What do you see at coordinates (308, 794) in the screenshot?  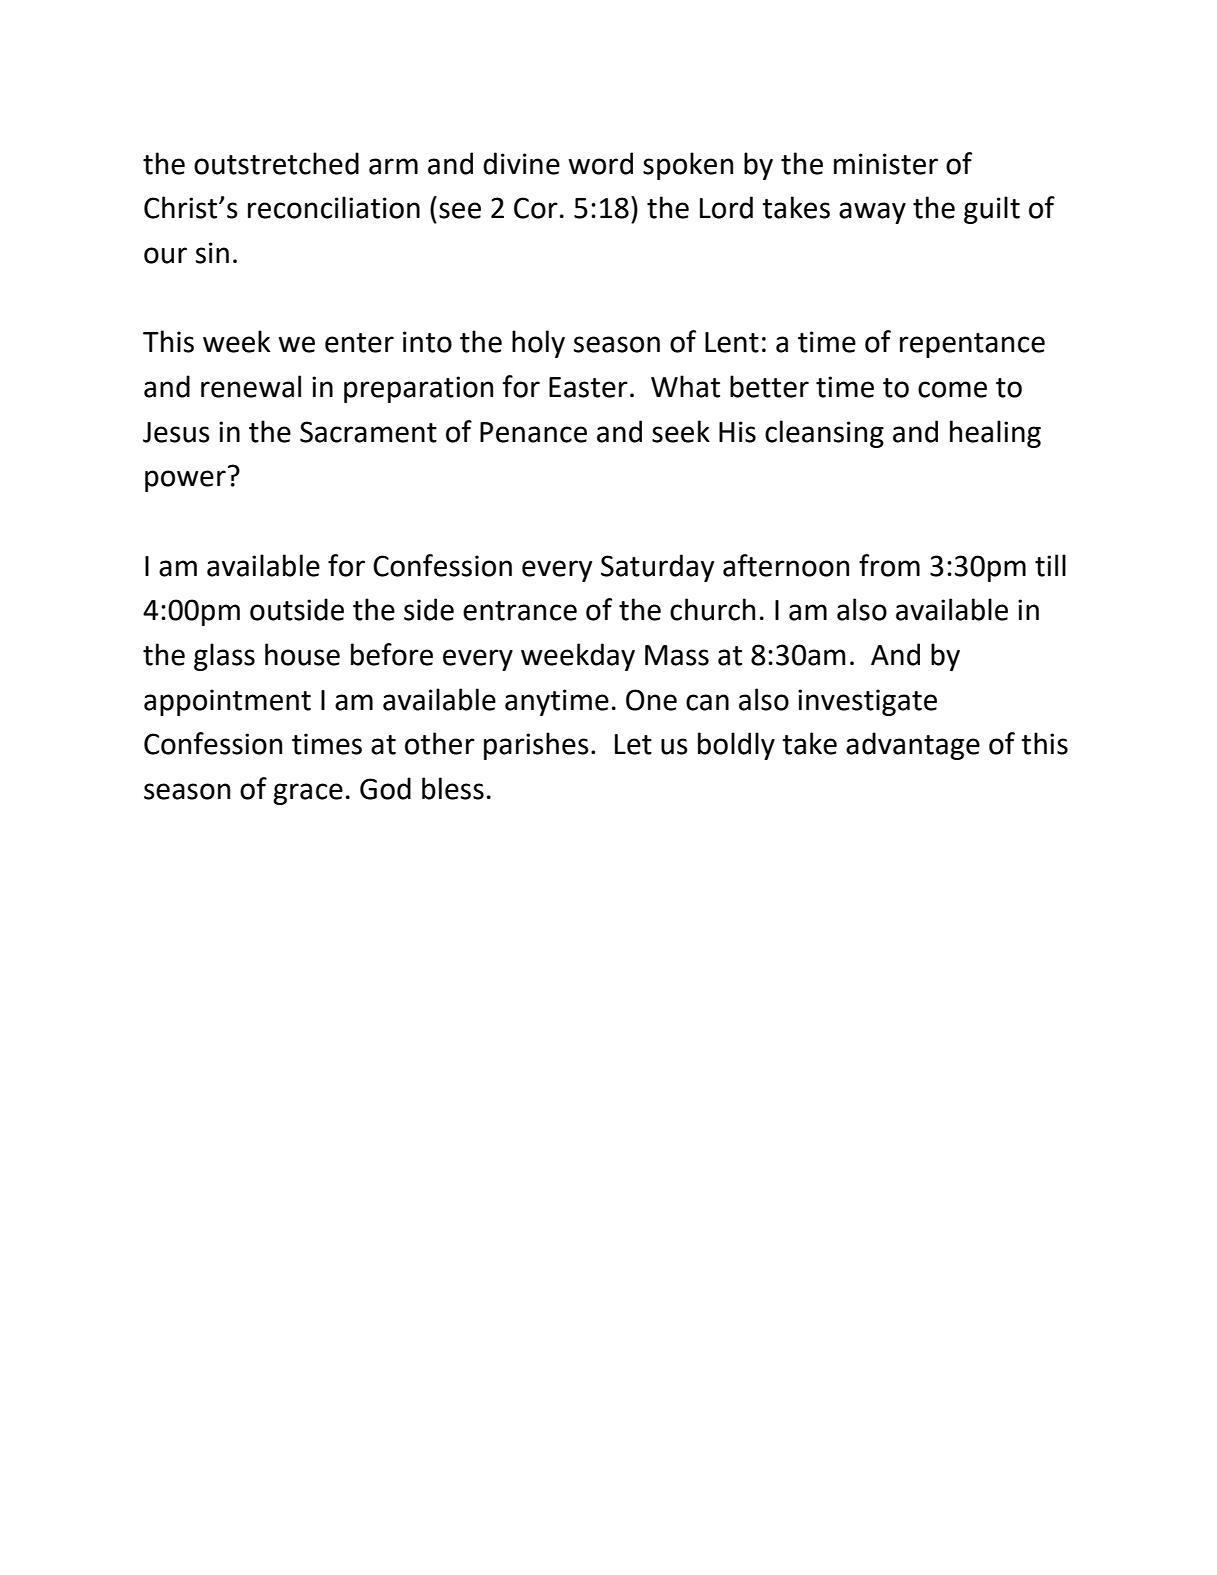 I see `grace` at bounding box center [308, 794].
